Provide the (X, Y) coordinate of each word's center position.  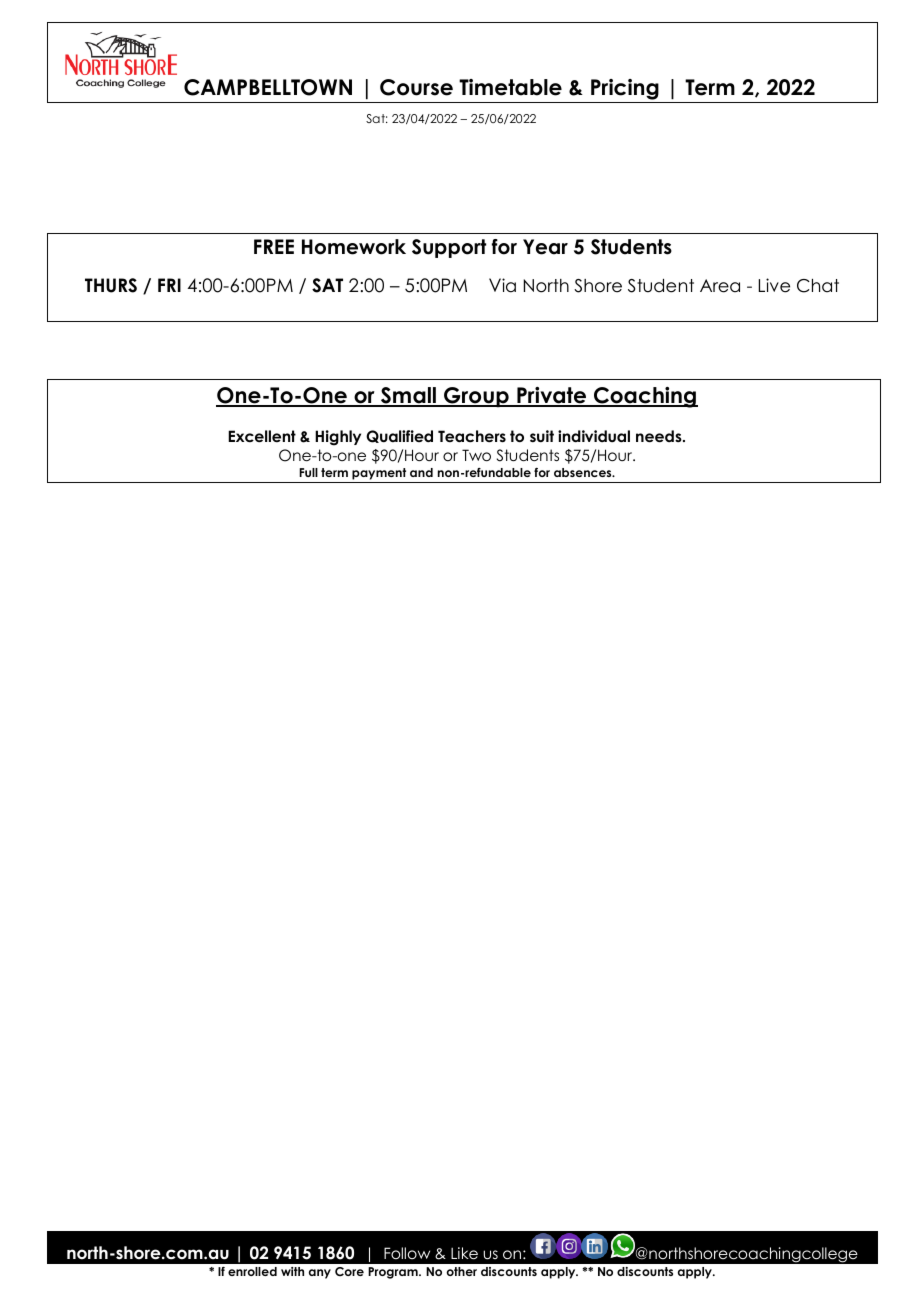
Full (308, 472)
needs (660, 436)
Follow (407, 1253)
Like (464, 1253)
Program (394, 1273)
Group (476, 397)
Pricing (625, 91)
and (421, 472)
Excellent (262, 436)
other (461, 1271)
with (292, 1271)
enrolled (252, 1271)
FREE (274, 246)
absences (584, 472)
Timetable (510, 87)
